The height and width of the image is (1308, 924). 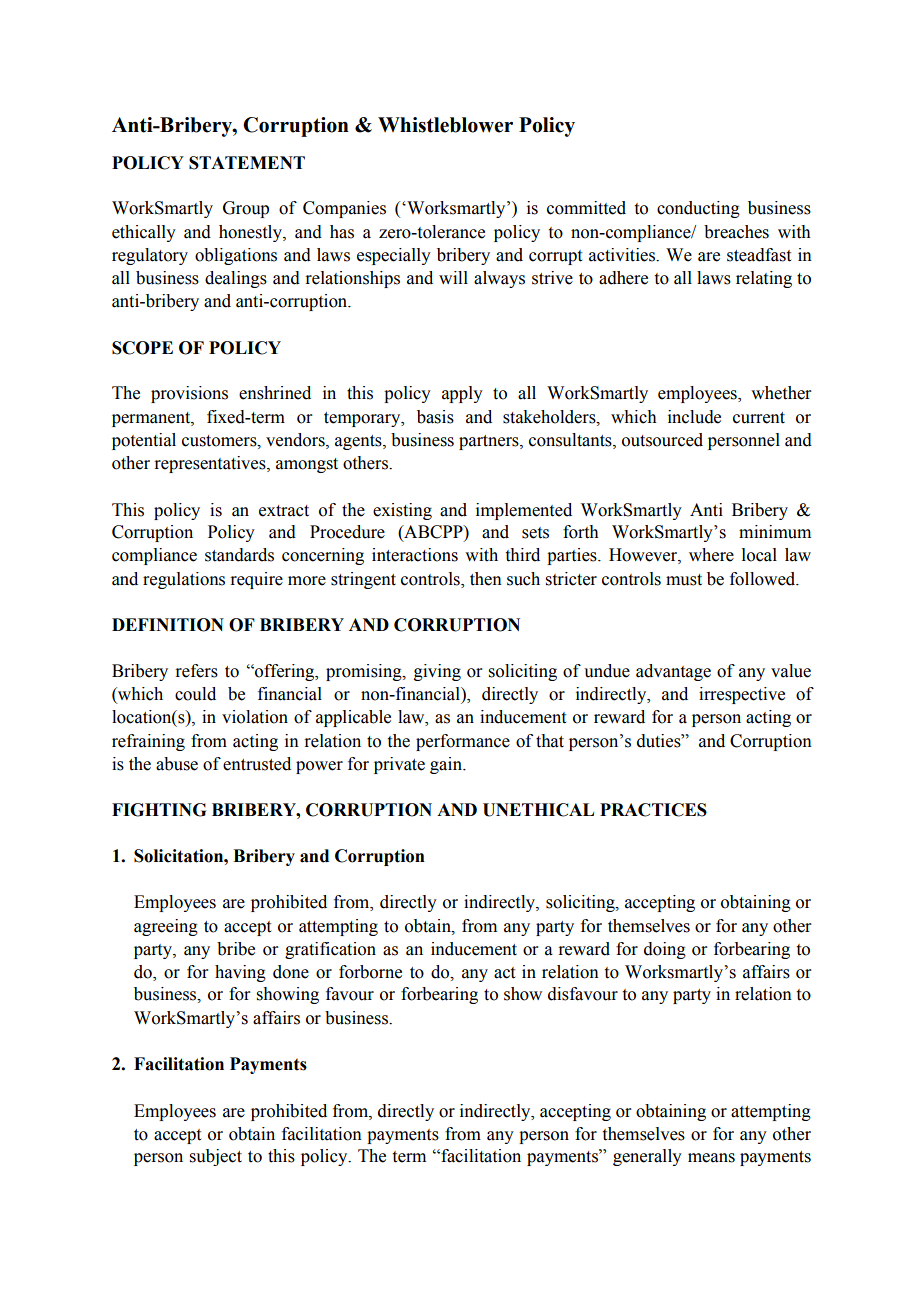 What do you see at coordinates (647, 1157) in the image?
I see `generally` at bounding box center [647, 1157].
